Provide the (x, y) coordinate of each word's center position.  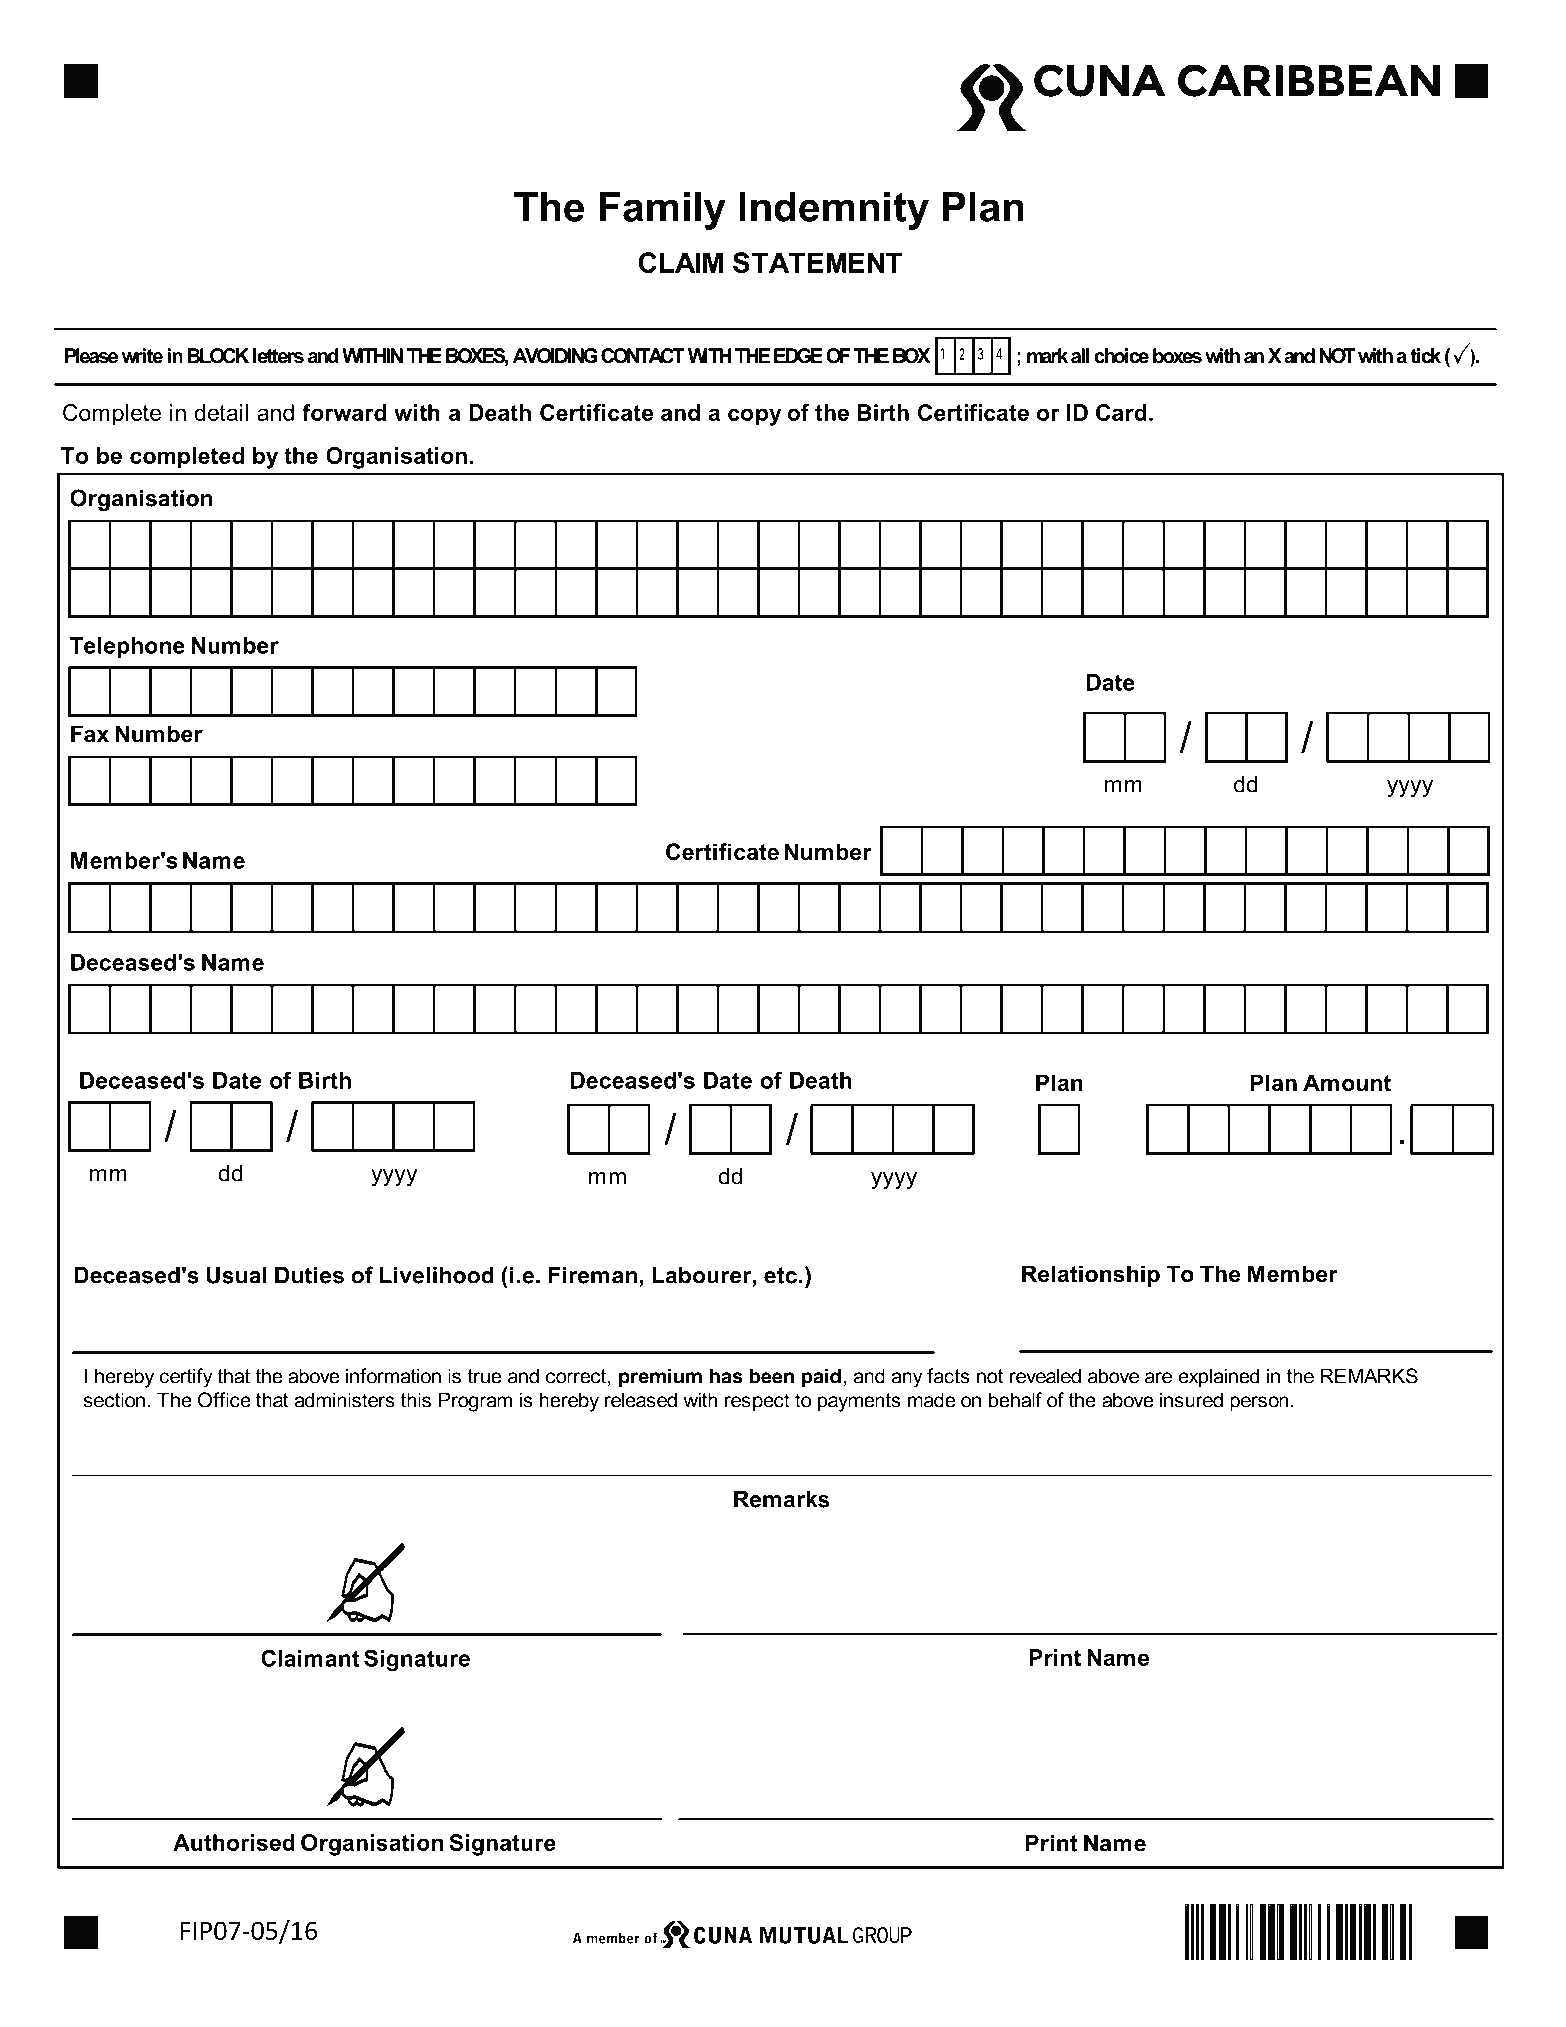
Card (1121, 412)
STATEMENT (817, 262)
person (1259, 1404)
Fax (90, 734)
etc (780, 1275)
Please (91, 356)
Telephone (127, 647)
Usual (236, 1275)
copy (754, 417)
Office (224, 1400)
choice (1121, 356)
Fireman (592, 1275)
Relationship (1091, 1276)
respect (757, 1402)
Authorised (234, 1842)
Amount (1347, 1083)
